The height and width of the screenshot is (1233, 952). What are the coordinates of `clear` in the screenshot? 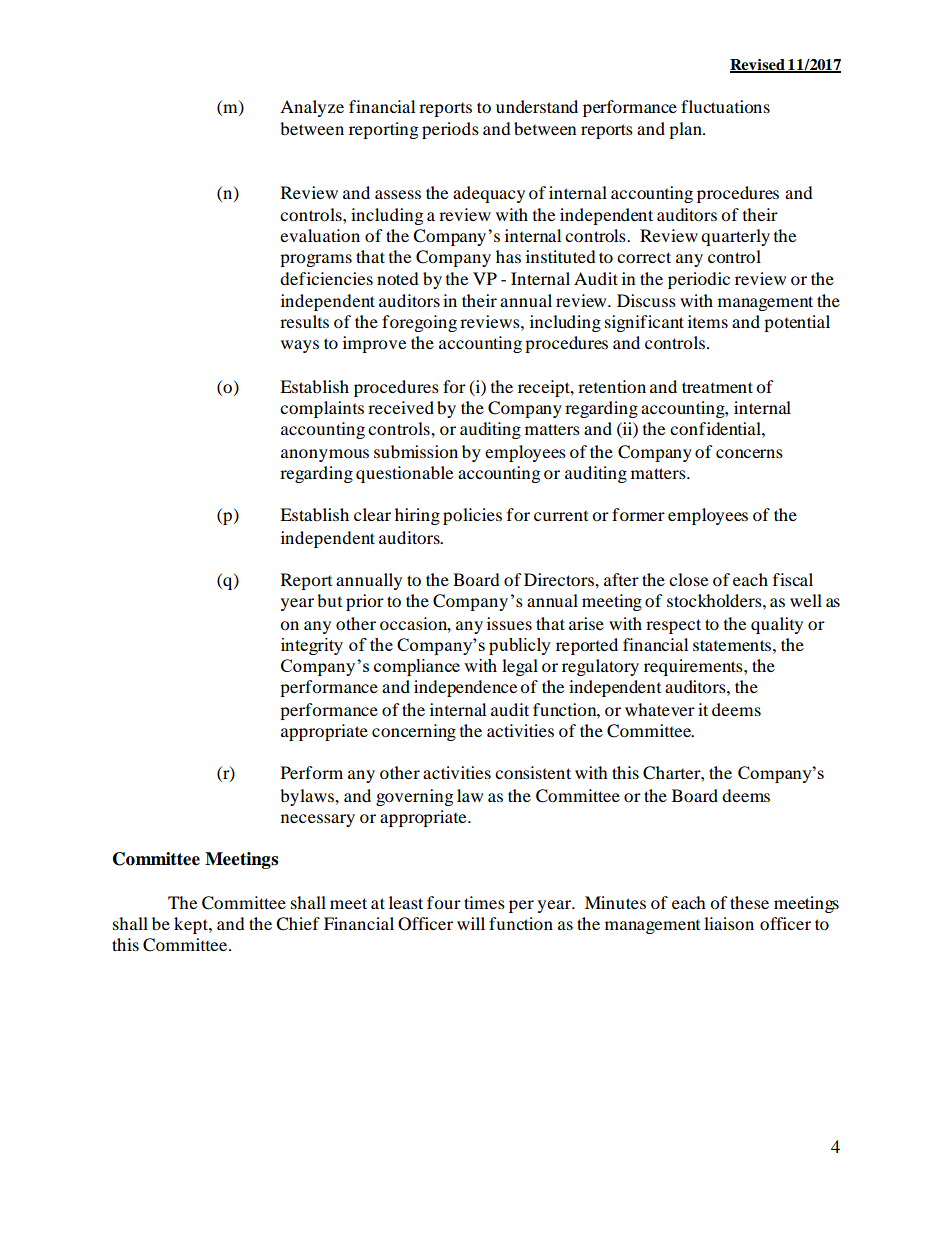 It's located at (372, 514).
